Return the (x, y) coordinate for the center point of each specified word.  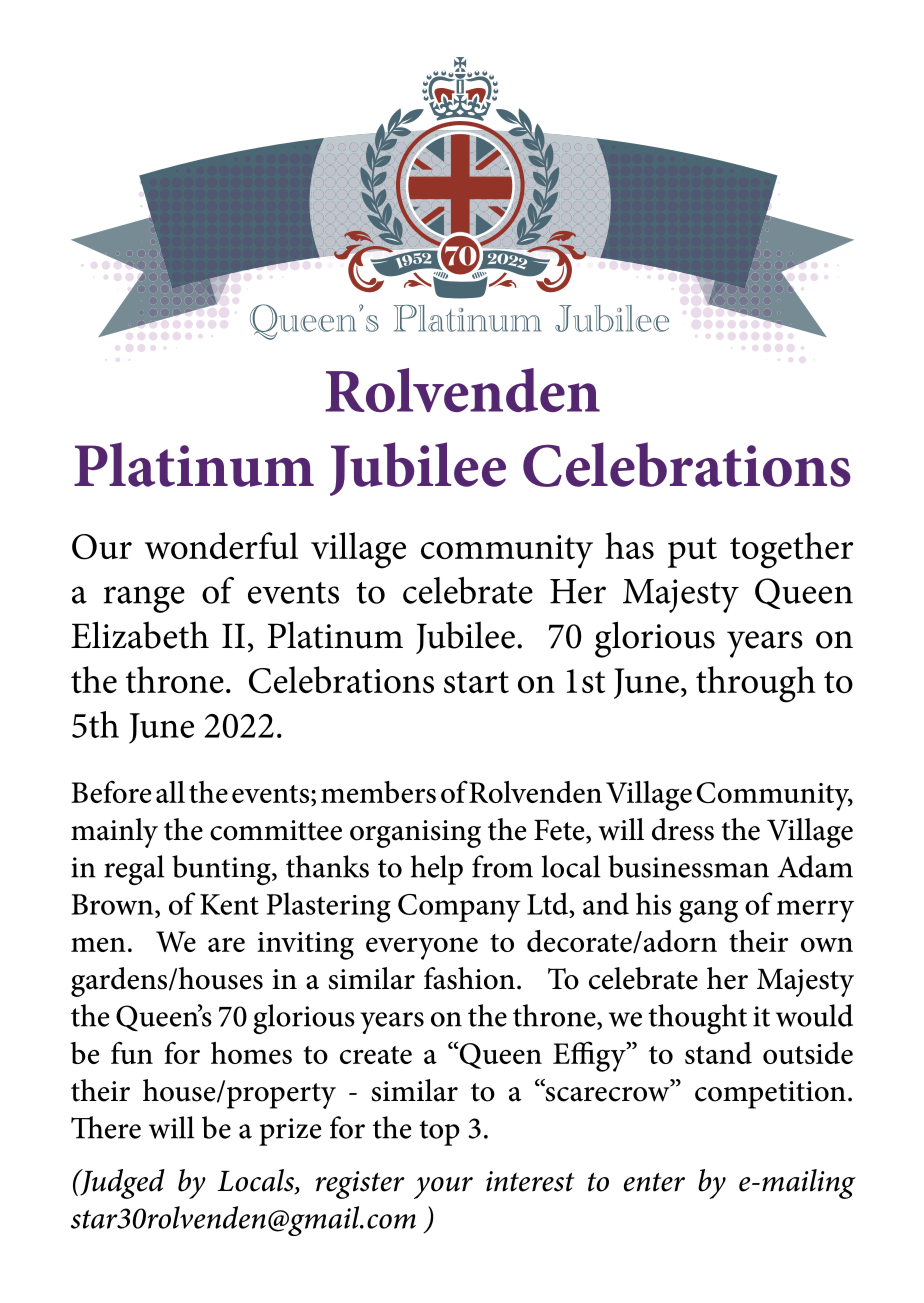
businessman (688, 866)
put (692, 552)
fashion (469, 978)
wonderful (221, 545)
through (756, 684)
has (629, 545)
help (437, 870)
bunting (222, 870)
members (378, 792)
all (170, 792)
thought (697, 1019)
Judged (121, 1184)
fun (132, 1052)
